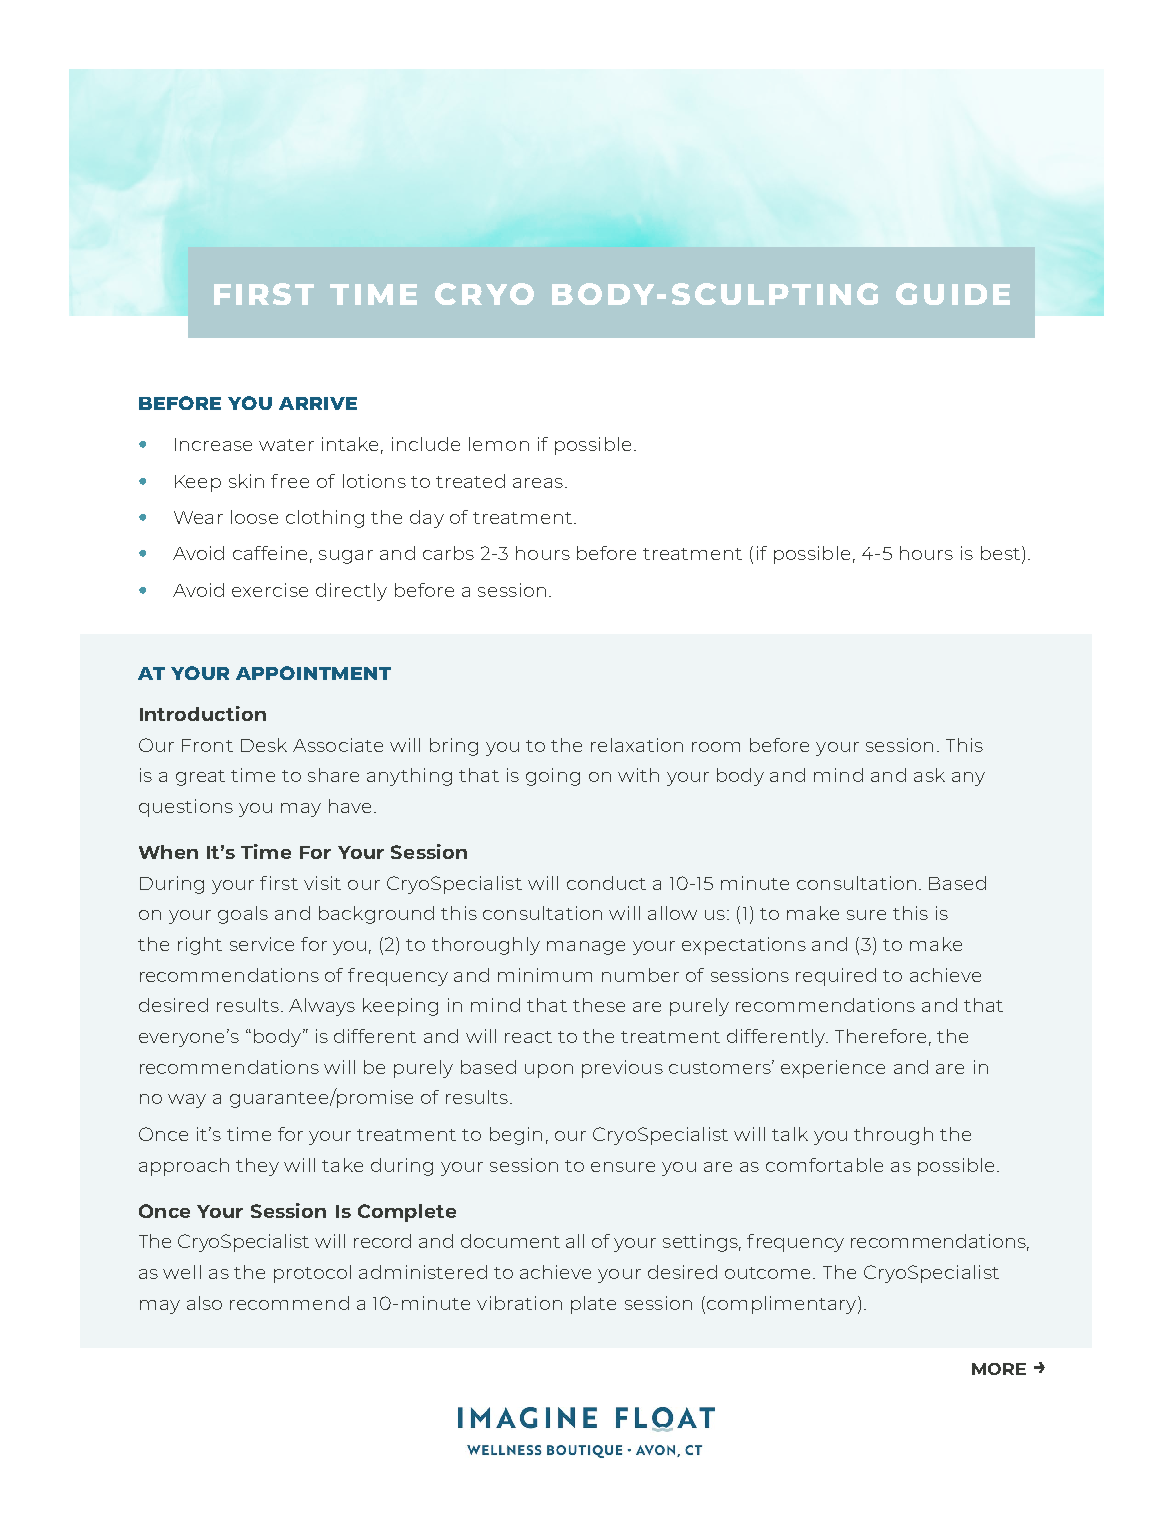  Describe the element at coordinates (538, 483) in the page. I see `areas` at that location.
